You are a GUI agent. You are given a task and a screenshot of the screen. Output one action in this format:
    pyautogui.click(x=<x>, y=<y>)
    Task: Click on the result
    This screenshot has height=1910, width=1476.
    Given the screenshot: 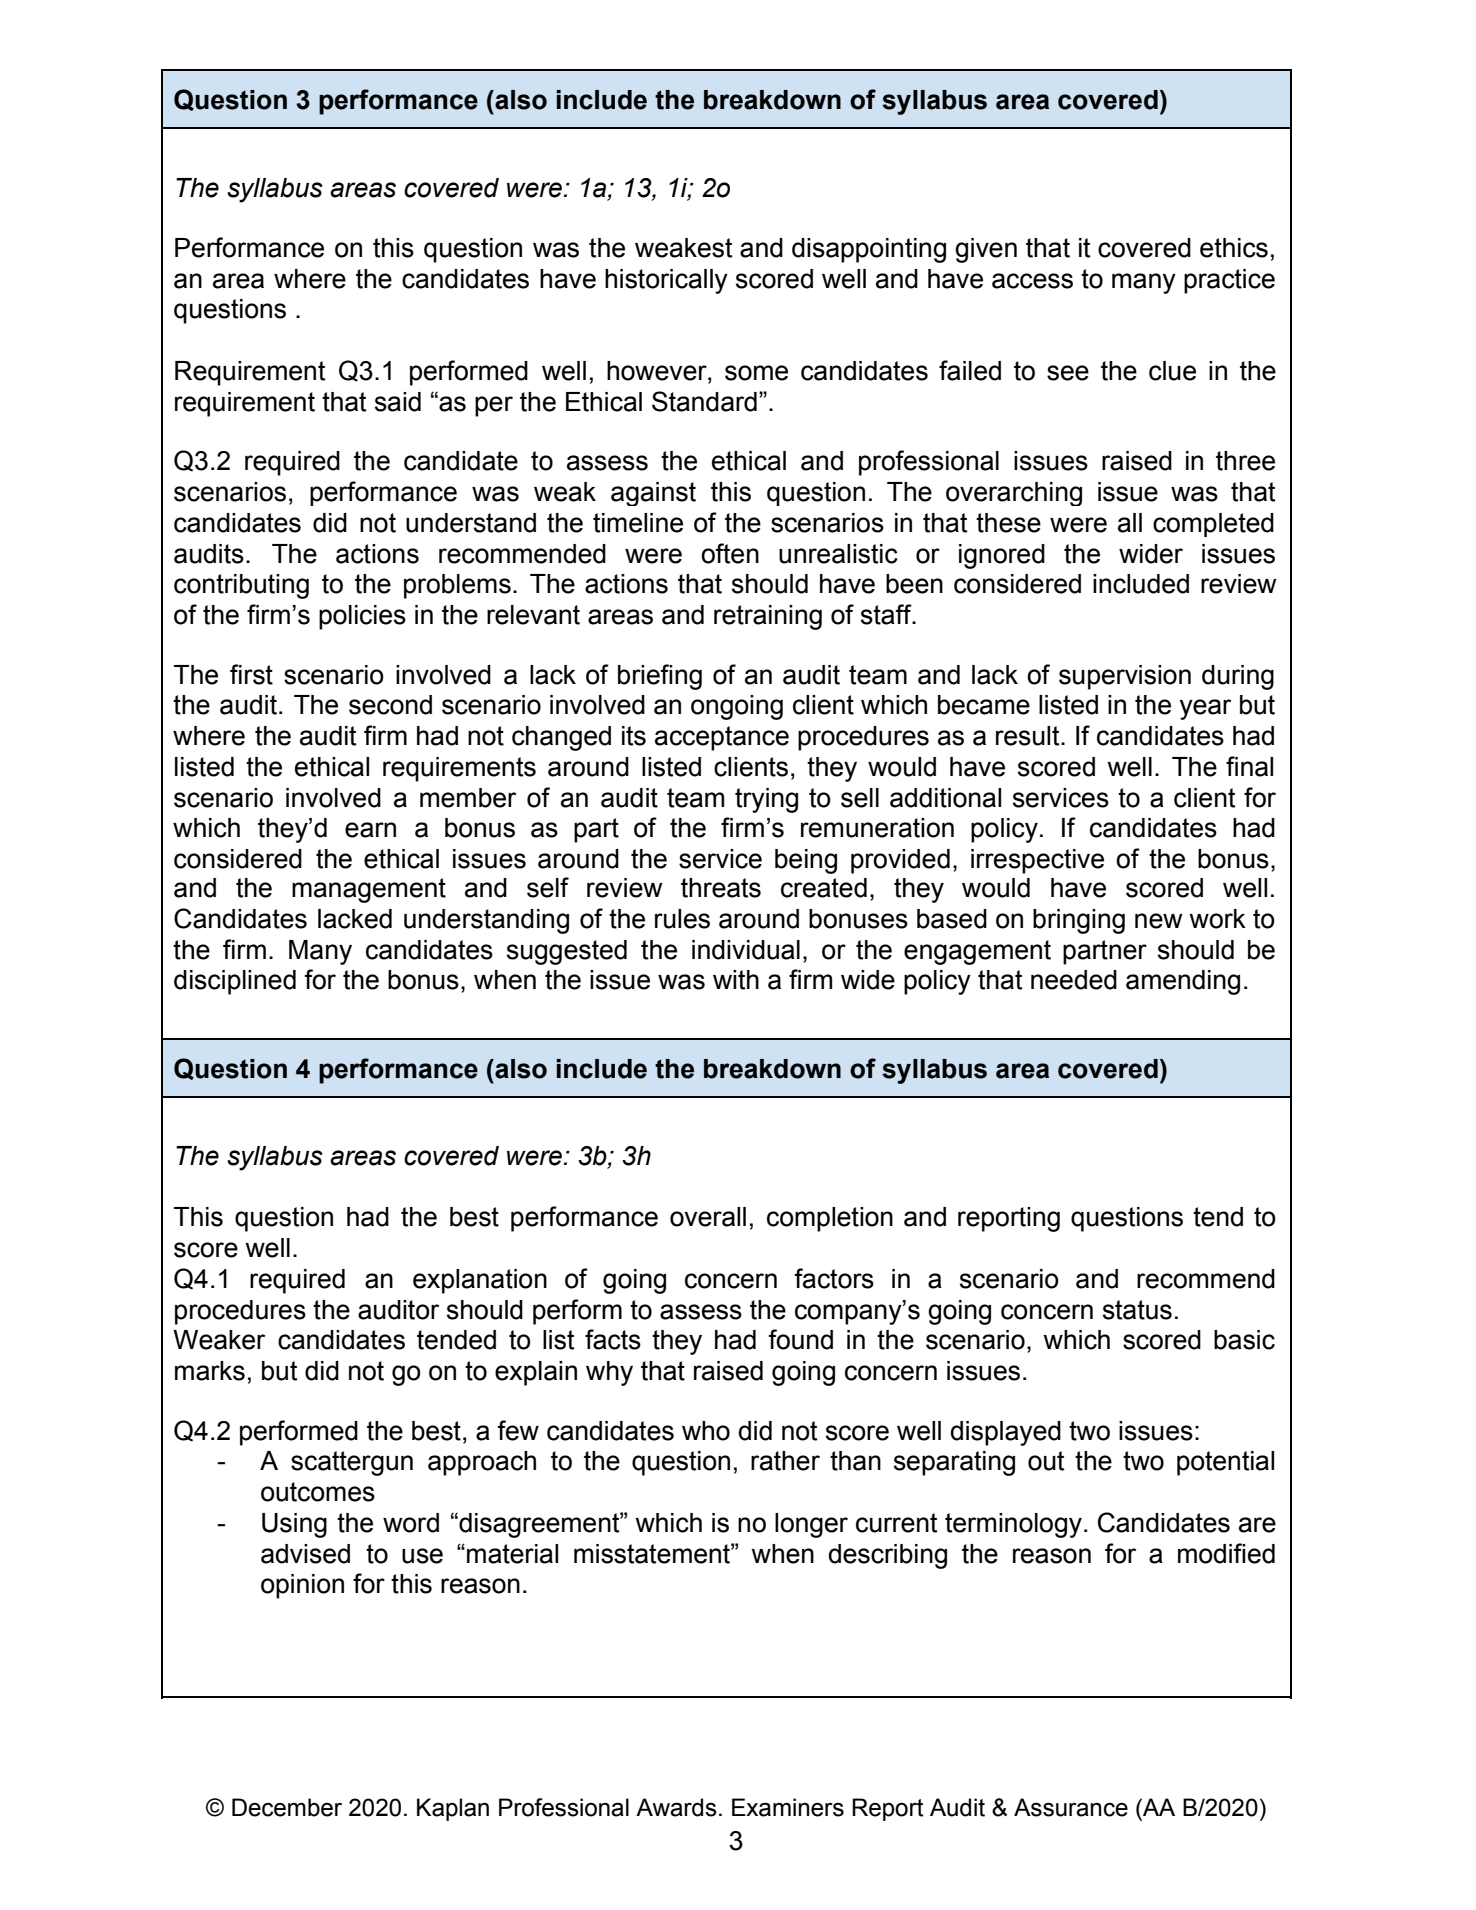 What is the action you would take?
    pyautogui.click(x=1029, y=736)
